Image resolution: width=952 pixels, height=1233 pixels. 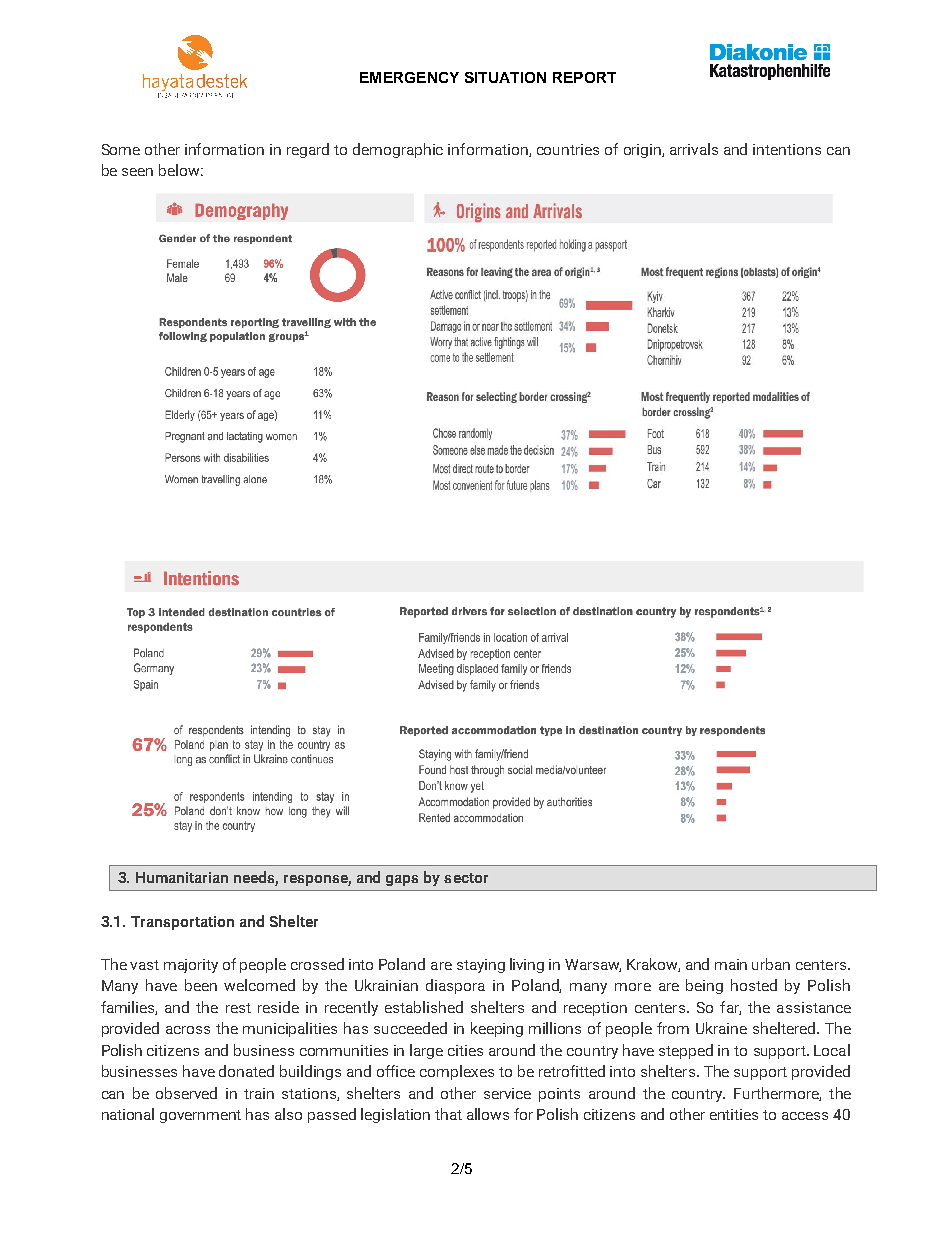 I want to click on entities, so click(x=734, y=1114).
